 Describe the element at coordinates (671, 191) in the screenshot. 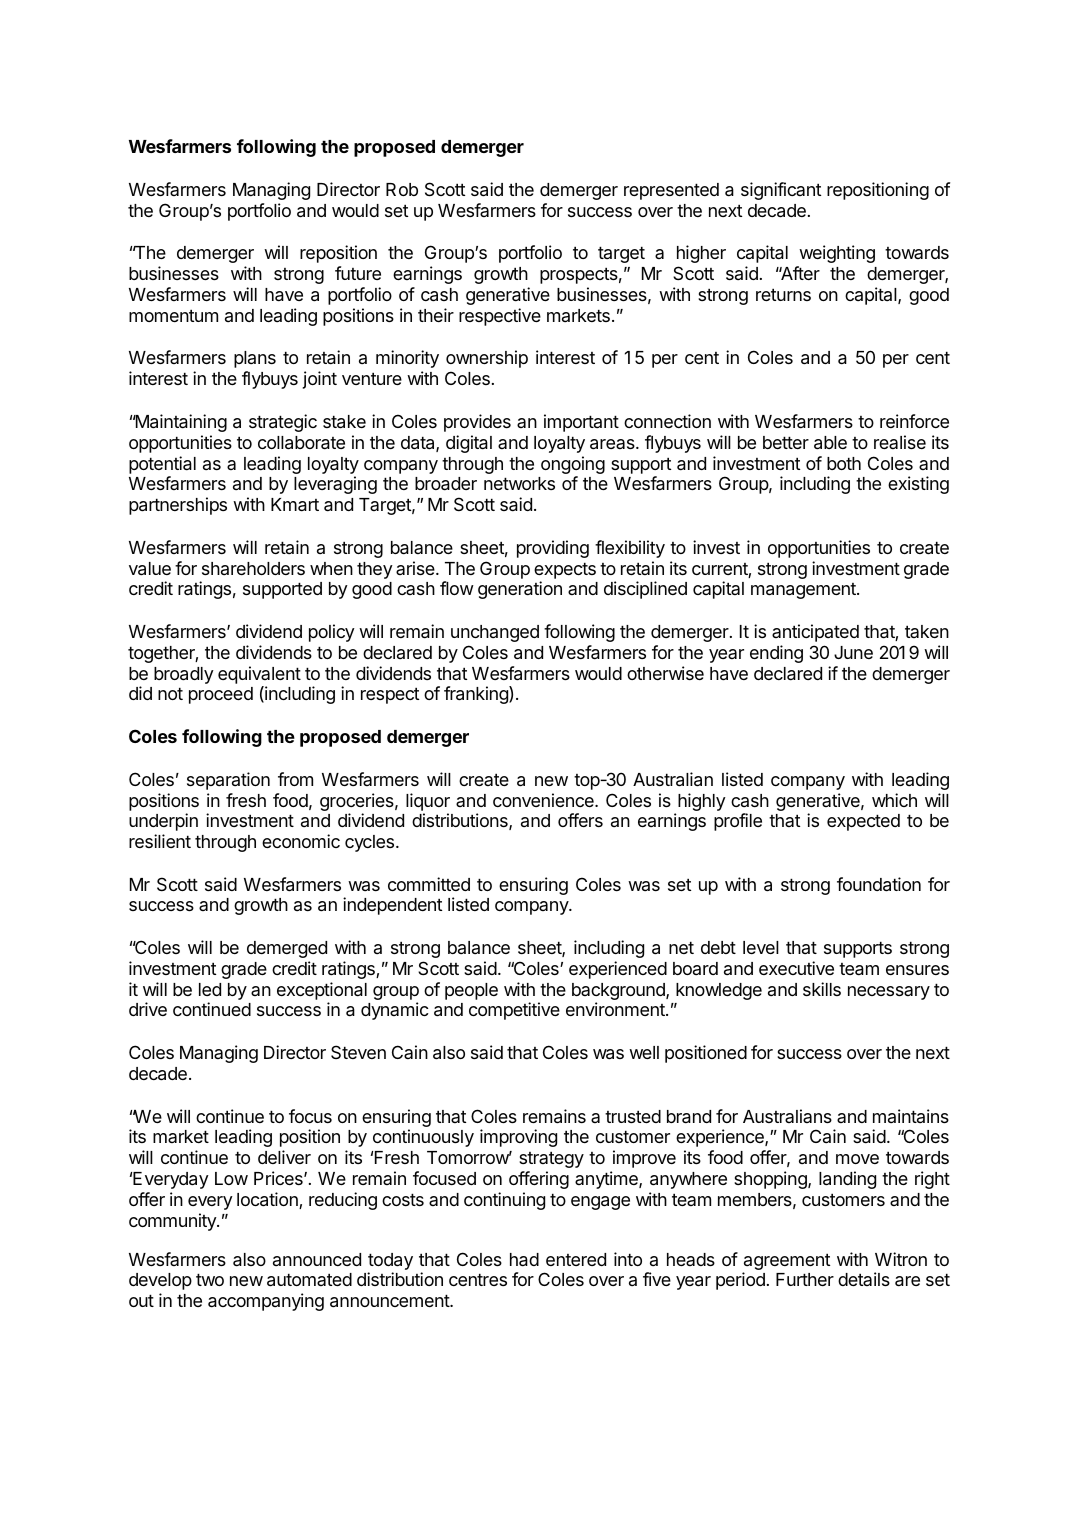

I see `represented` at that location.
